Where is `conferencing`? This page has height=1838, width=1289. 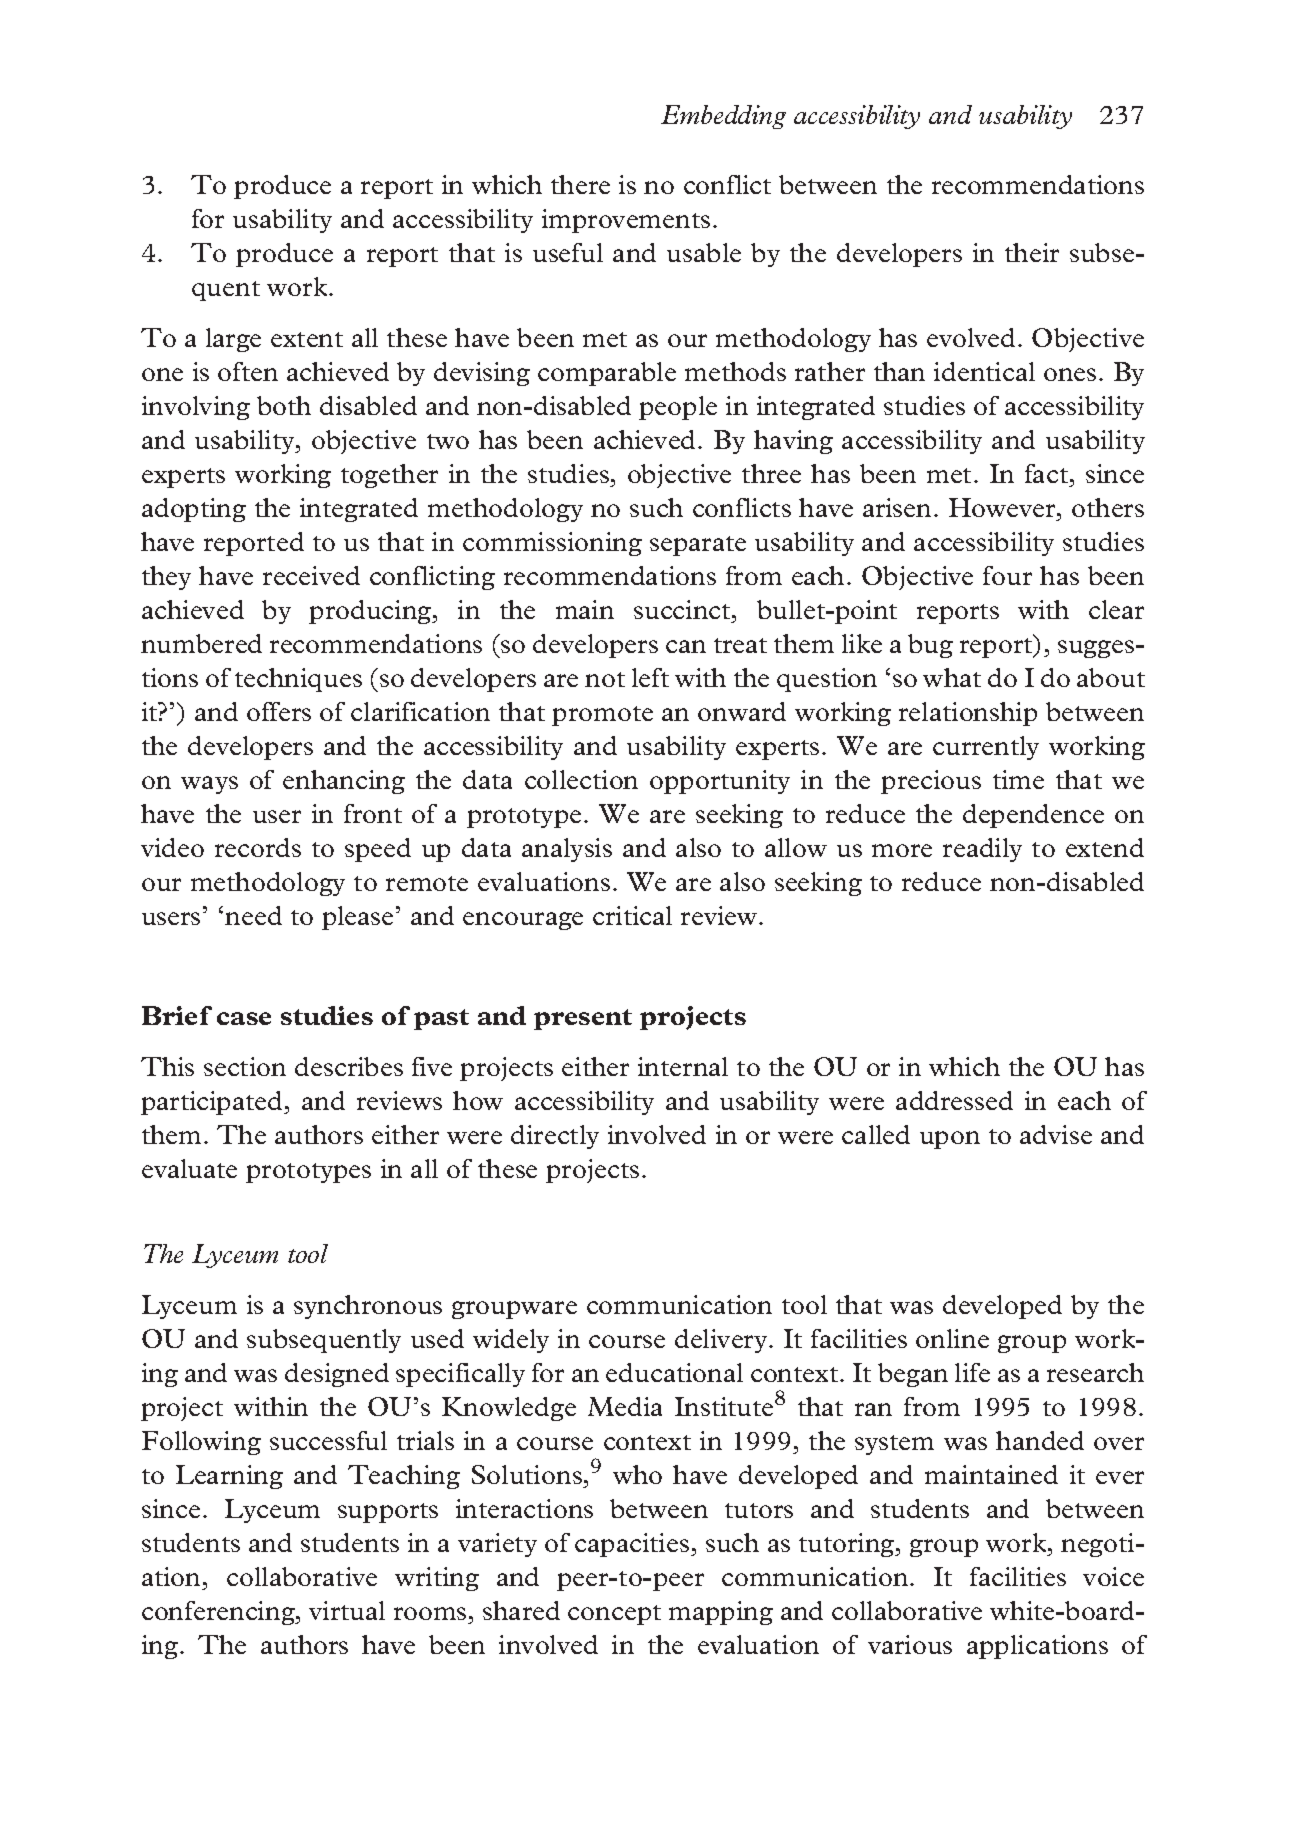
conferencing is located at coordinates (219, 1613).
